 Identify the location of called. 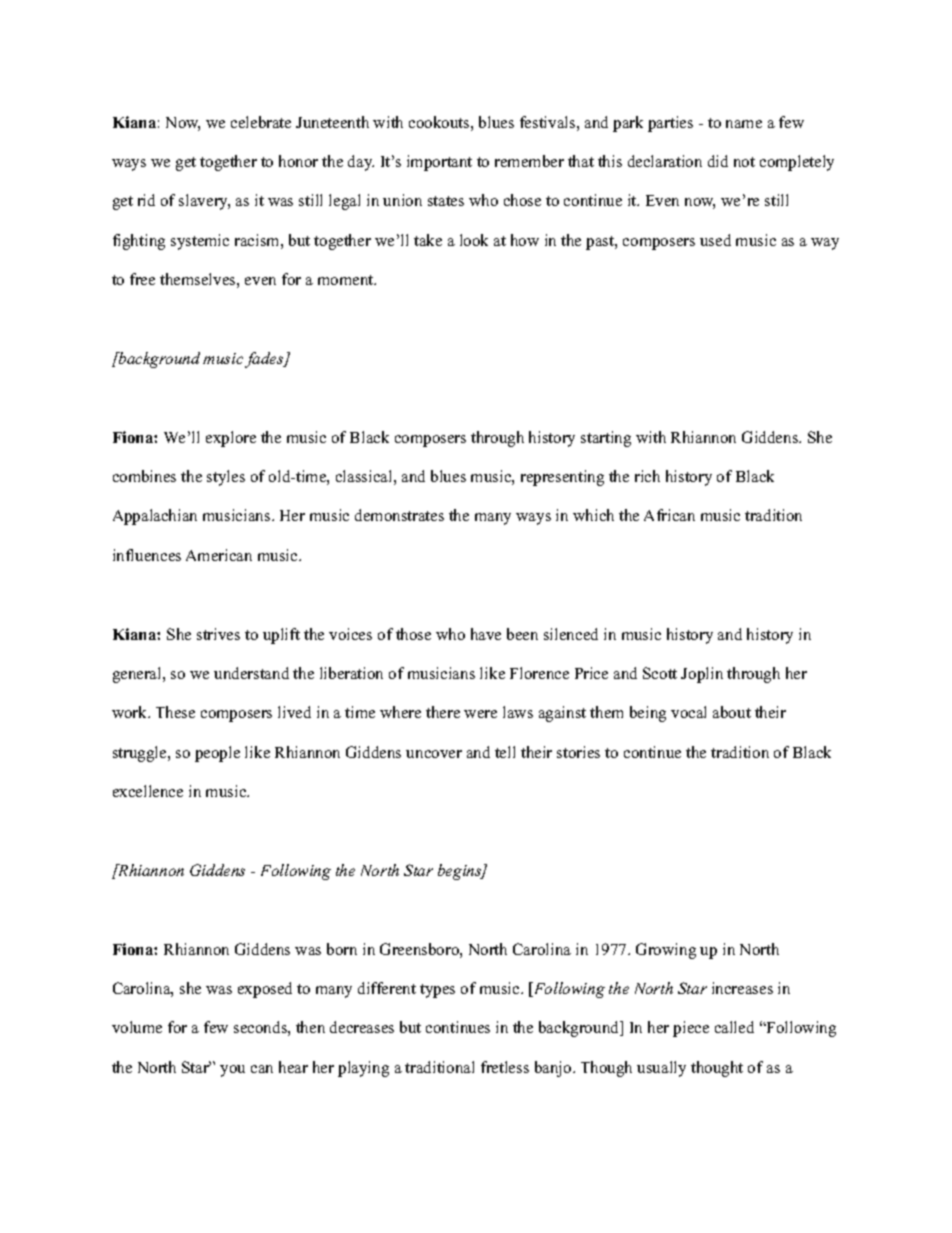
(734, 1027).
